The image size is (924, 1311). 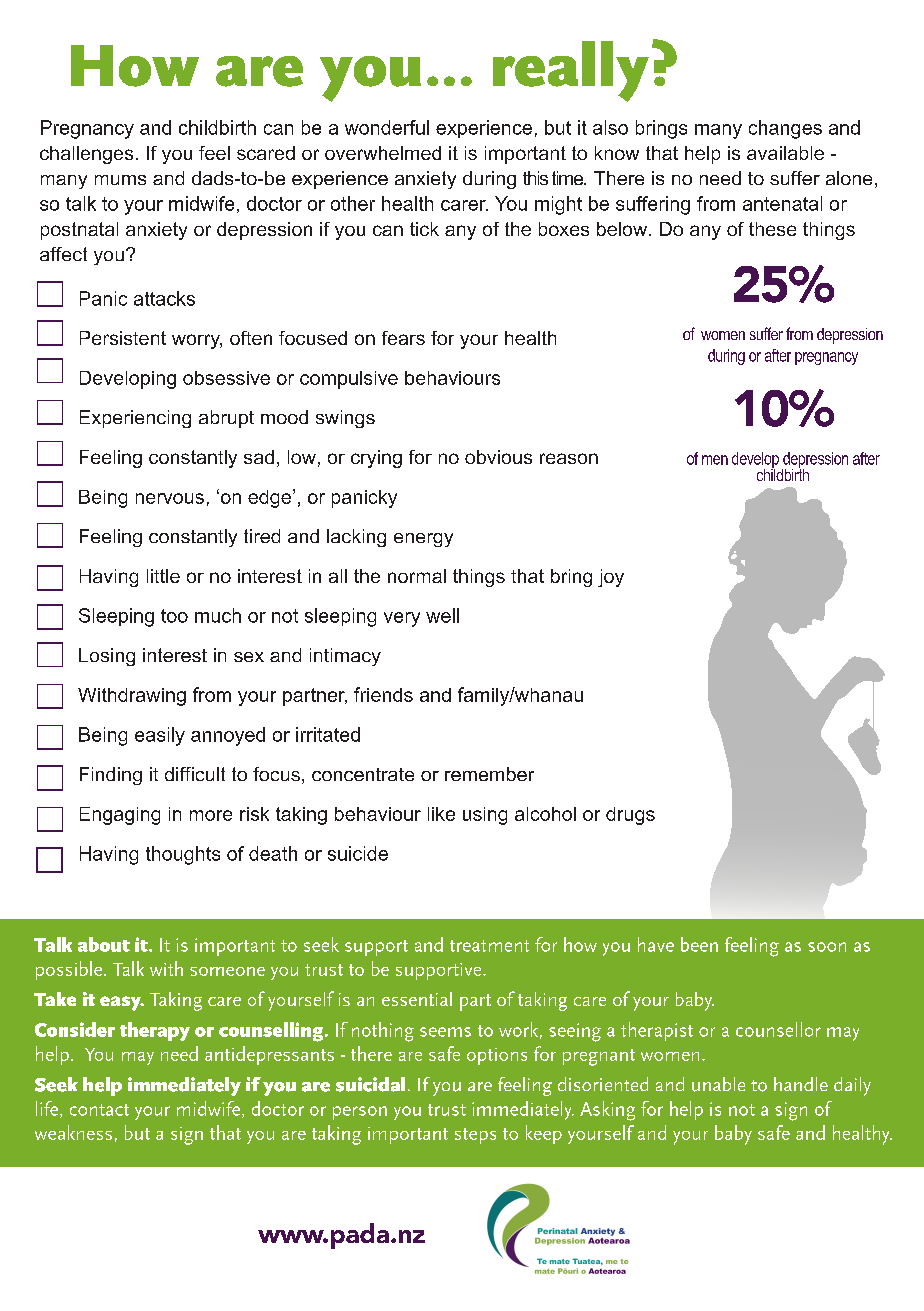 What do you see at coordinates (569, 458) in the image?
I see `reason` at bounding box center [569, 458].
